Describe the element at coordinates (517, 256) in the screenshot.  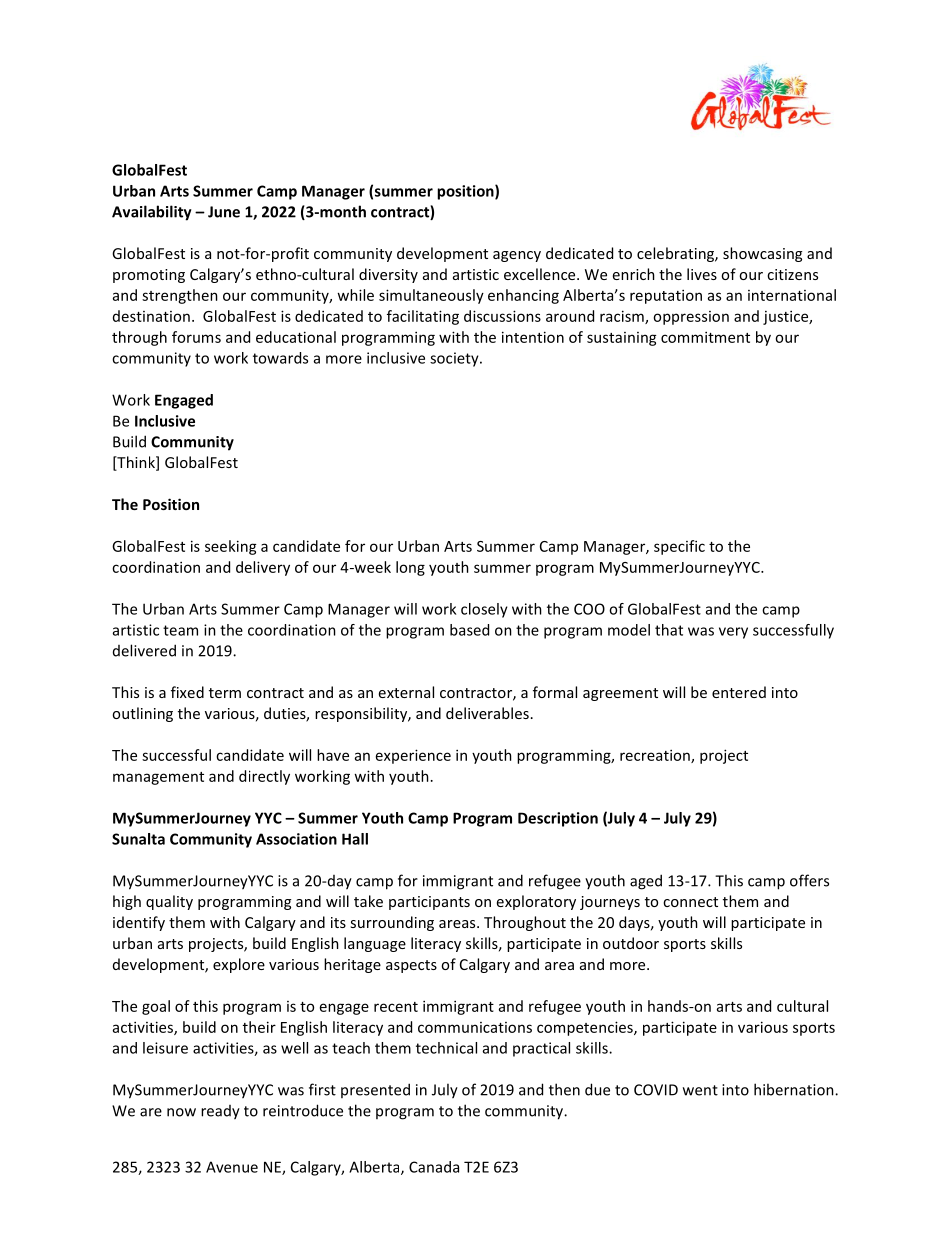
I see `agency` at that location.
